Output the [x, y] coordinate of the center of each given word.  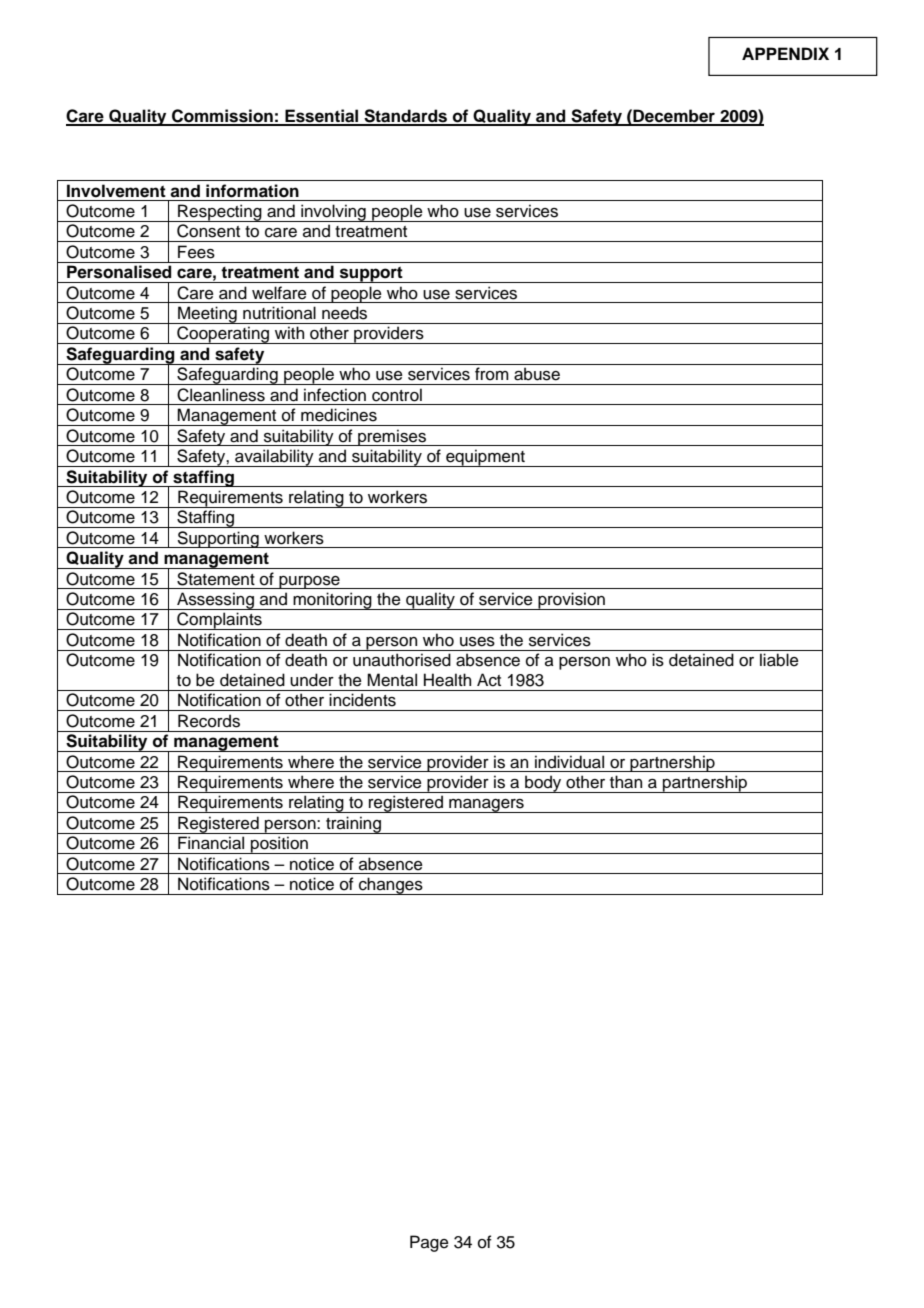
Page [429, 1243]
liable [779, 660]
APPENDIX [785, 53]
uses [477, 642]
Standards [406, 117]
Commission [222, 117]
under [312, 680]
